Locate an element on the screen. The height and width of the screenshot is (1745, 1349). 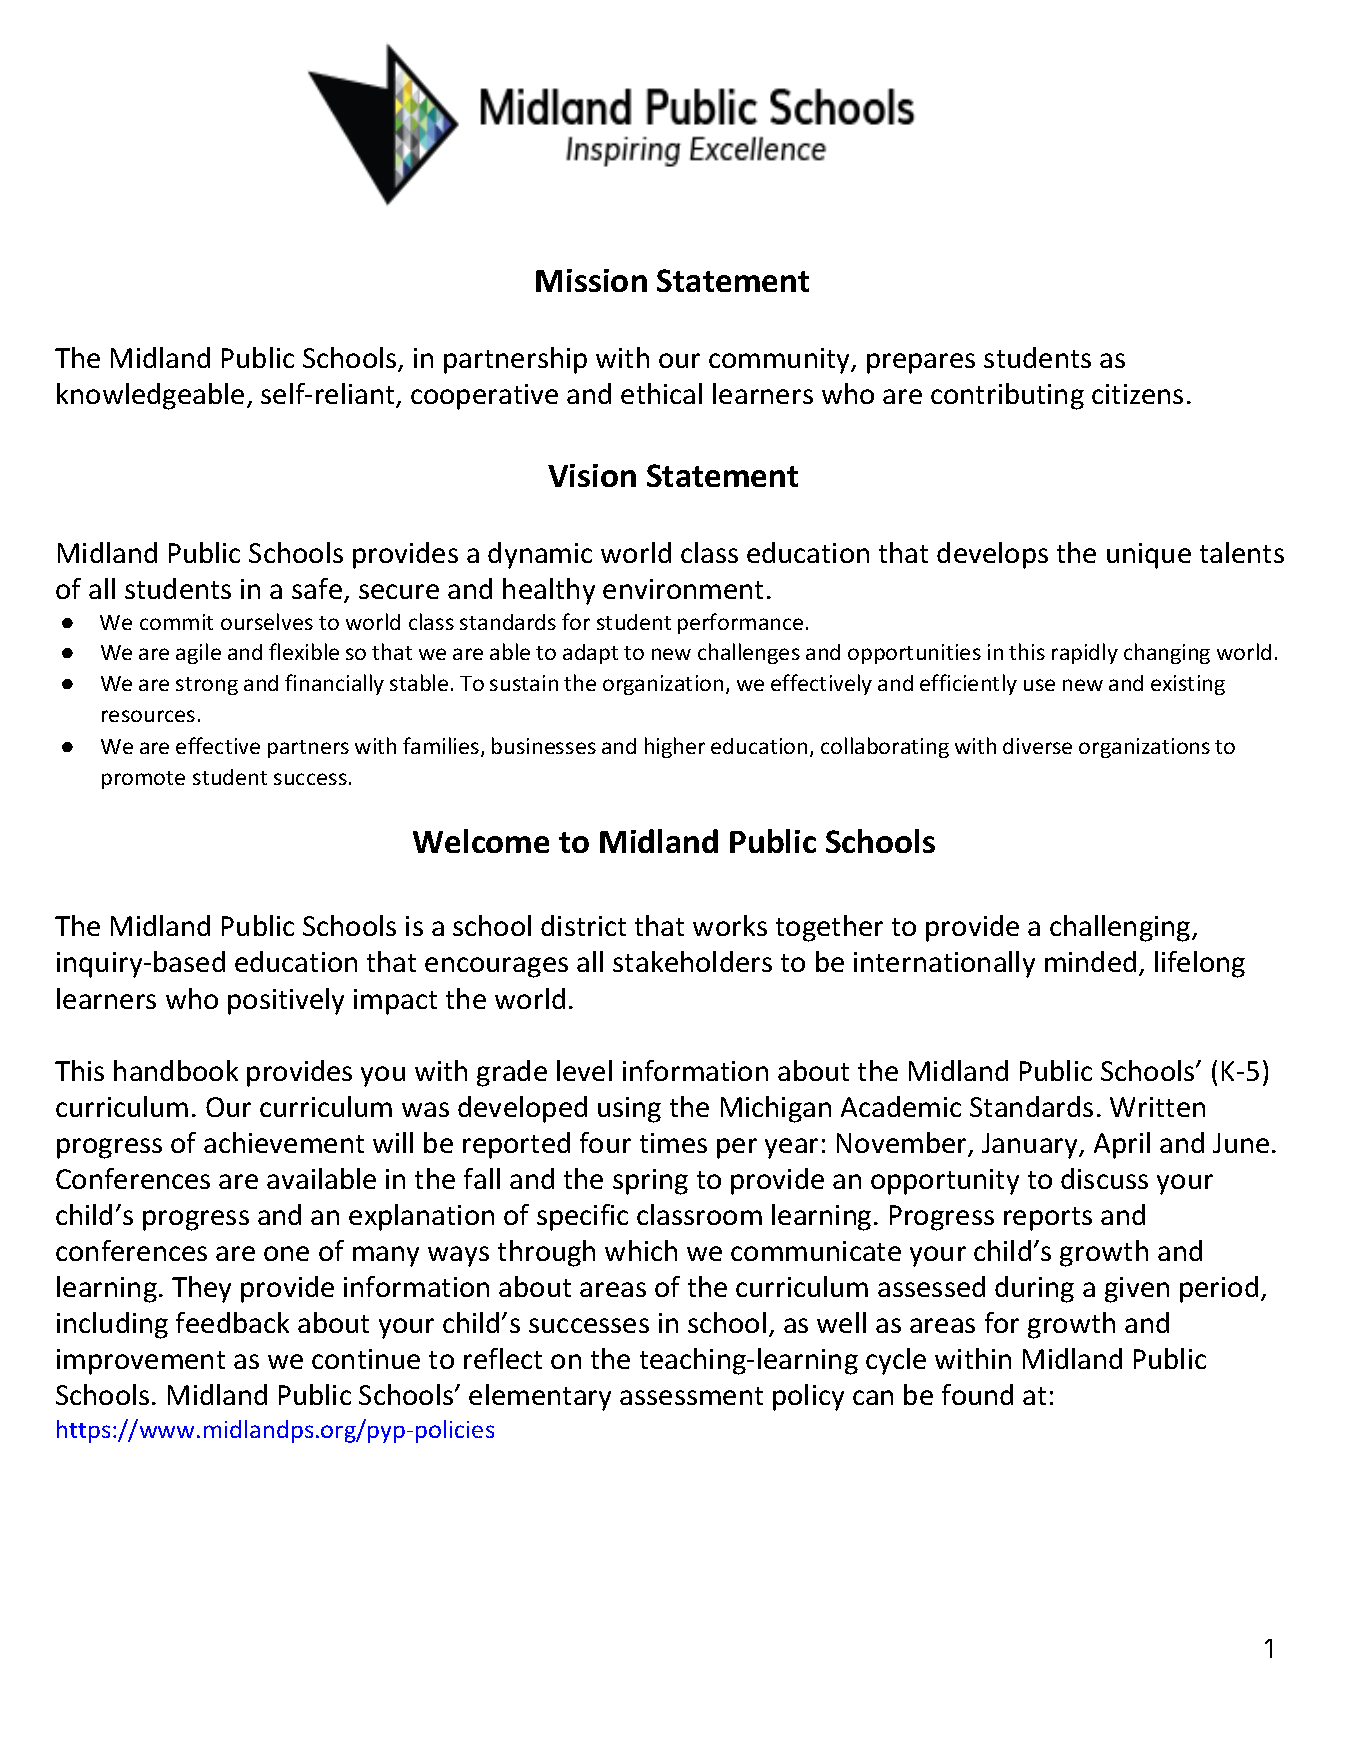
using is located at coordinates (629, 1110).
